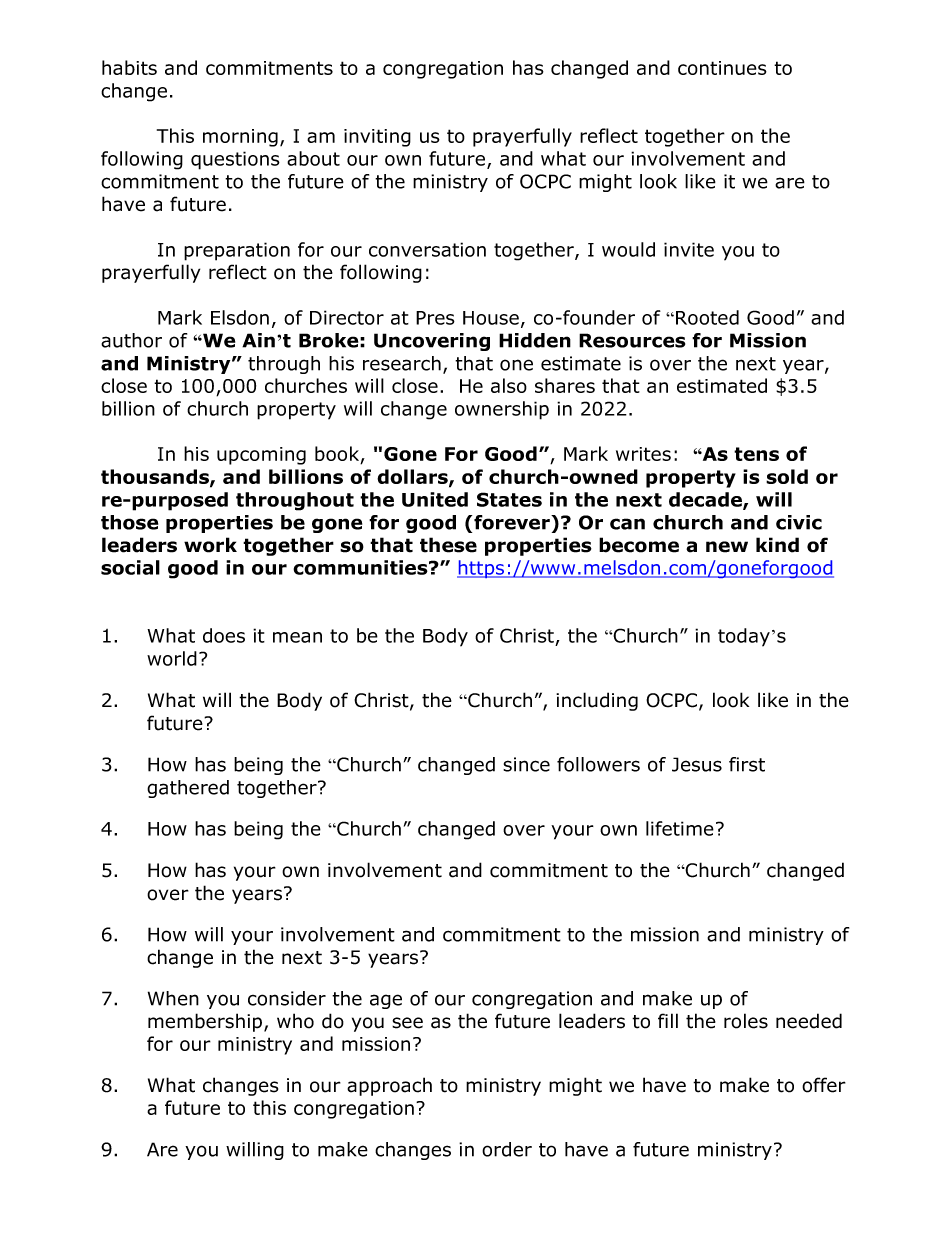  What do you see at coordinates (747, 764) in the screenshot?
I see `first` at bounding box center [747, 764].
